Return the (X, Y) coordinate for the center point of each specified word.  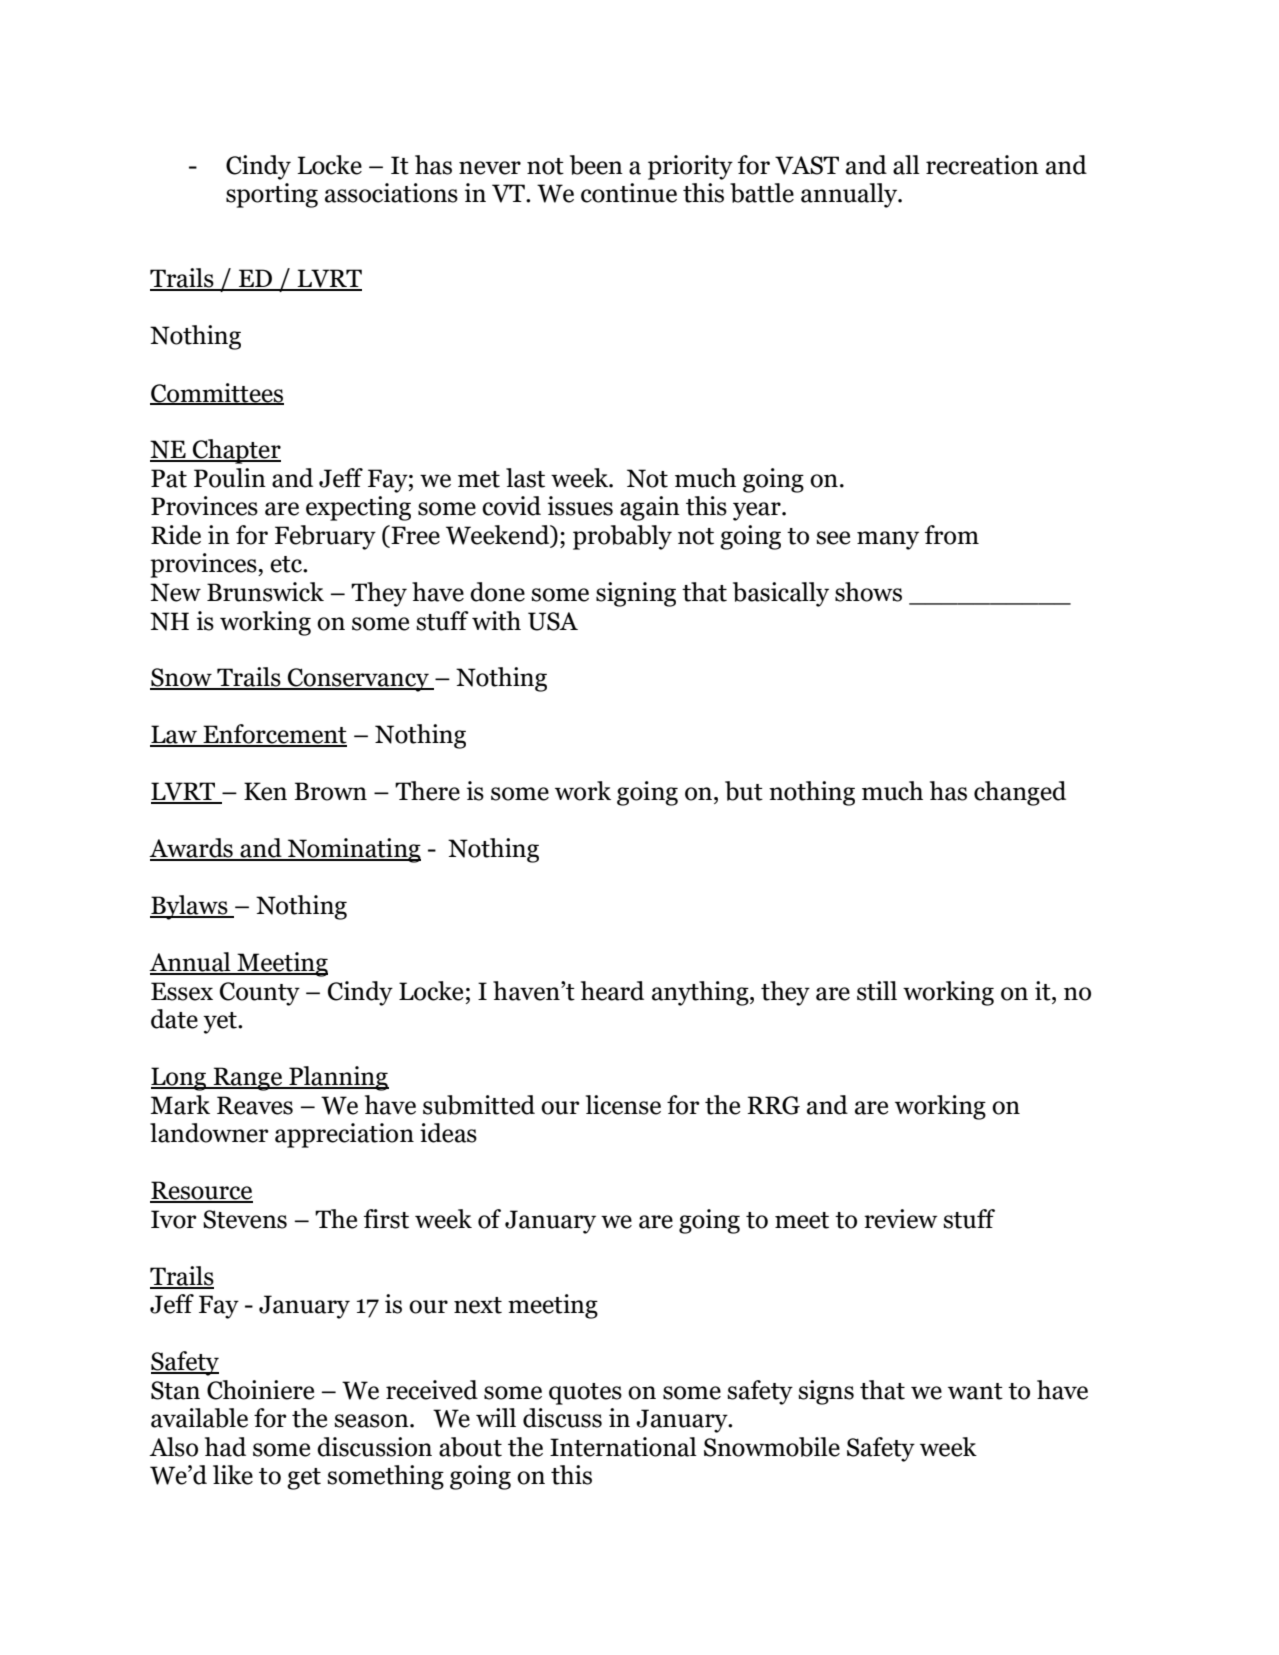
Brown (330, 791)
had (225, 1447)
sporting (272, 195)
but (744, 791)
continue (629, 193)
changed (1020, 793)
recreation (982, 165)
